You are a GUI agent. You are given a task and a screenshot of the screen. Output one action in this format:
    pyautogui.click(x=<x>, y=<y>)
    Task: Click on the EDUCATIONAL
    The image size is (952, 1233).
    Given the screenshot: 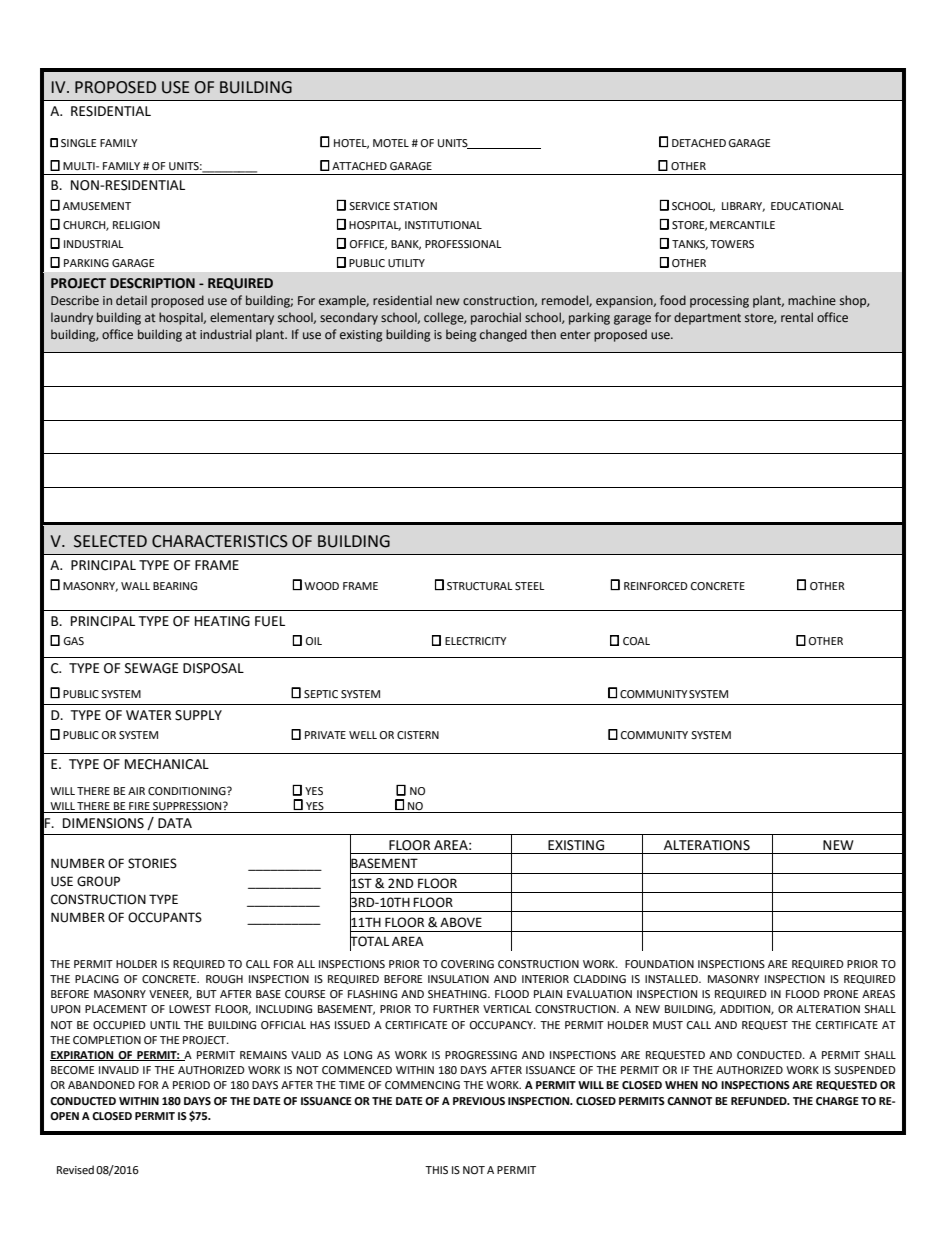 What is the action you would take?
    pyautogui.click(x=807, y=206)
